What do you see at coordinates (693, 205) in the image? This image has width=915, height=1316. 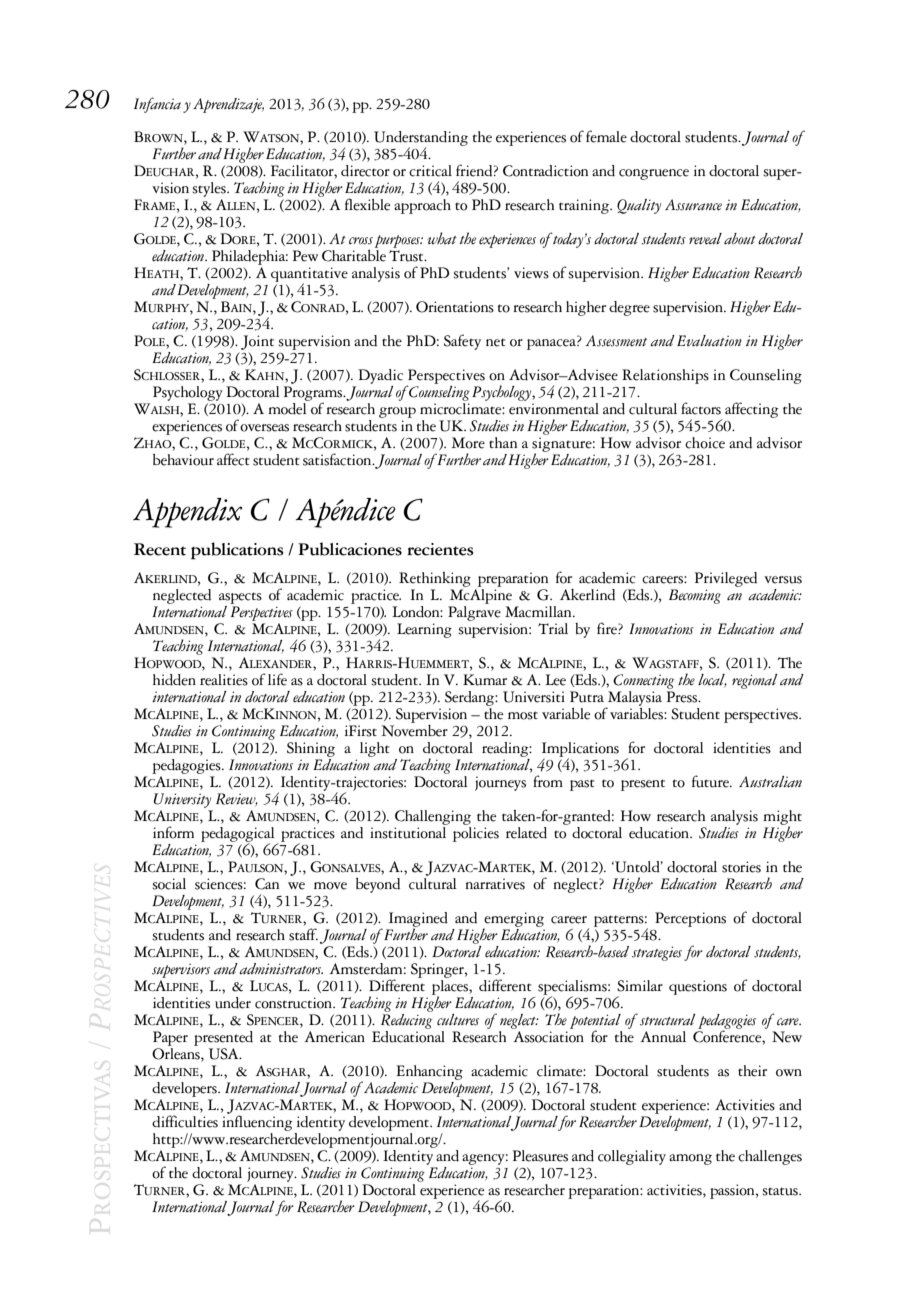 I see `Assurance` at bounding box center [693, 205].
